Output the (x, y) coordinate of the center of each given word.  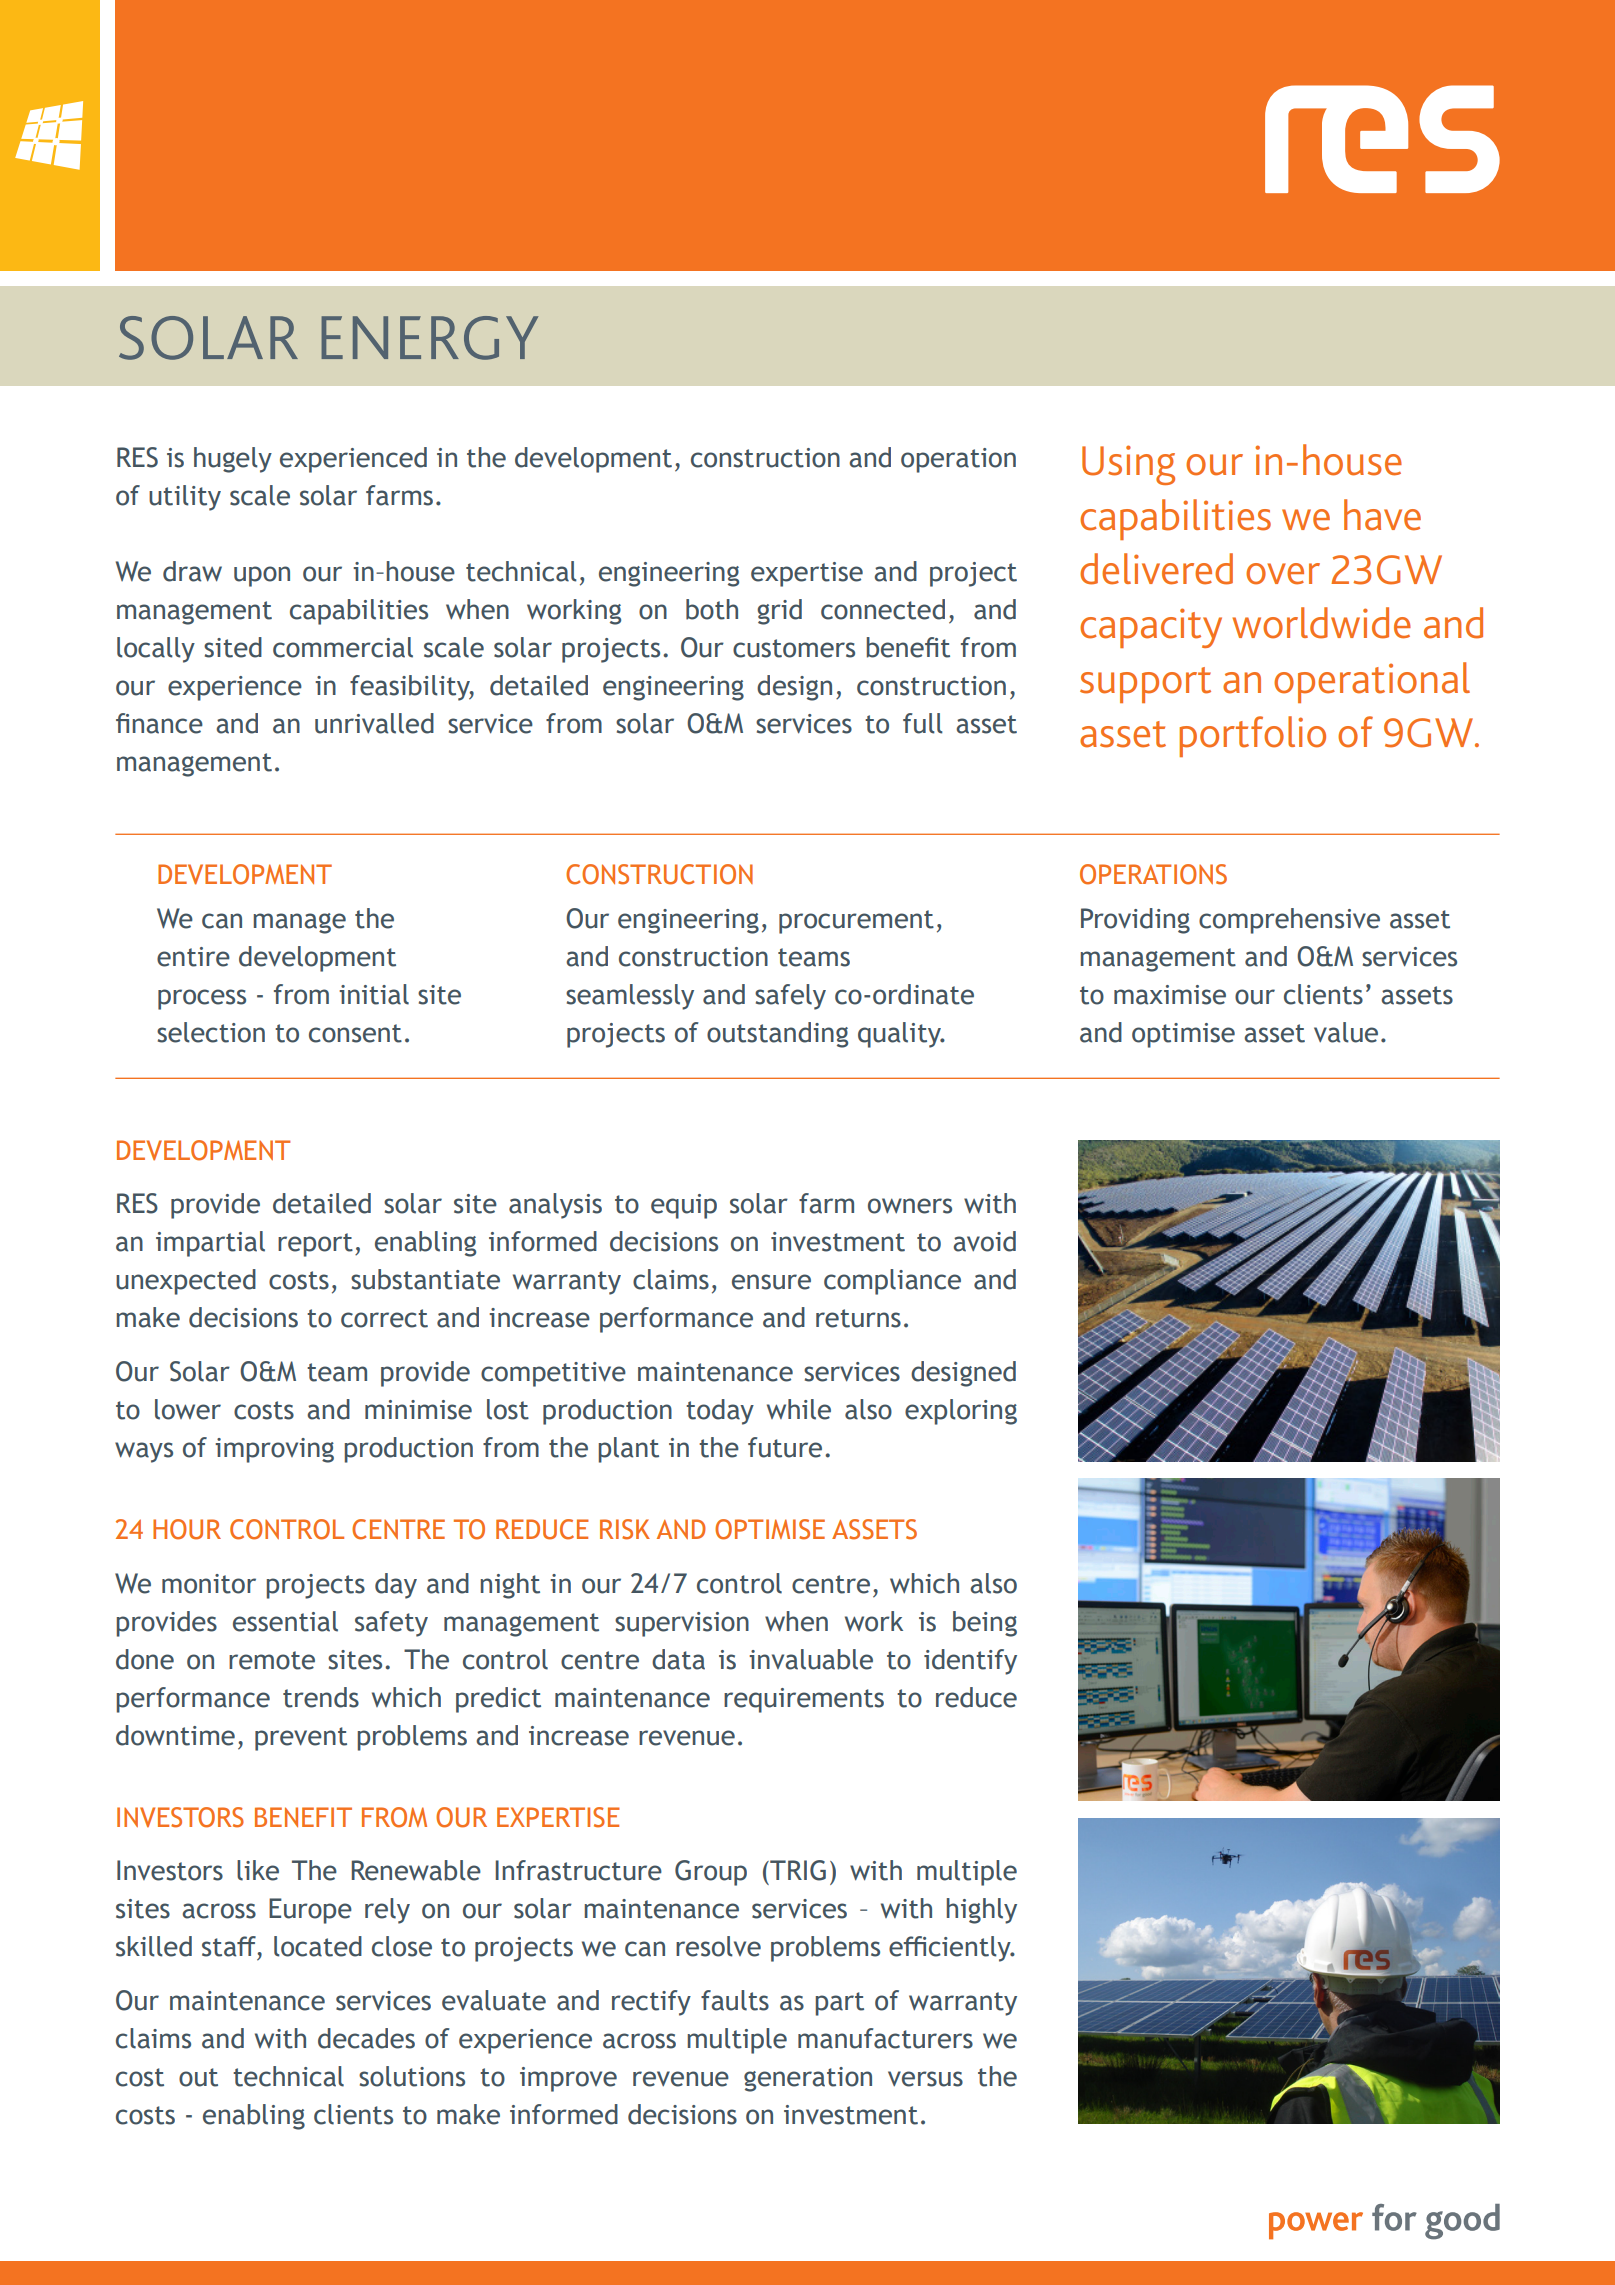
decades (366, 2038)
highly (982, 1911)
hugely (233, 460)
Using (1128, 465)
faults (735, 2000)
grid (779, 612)
